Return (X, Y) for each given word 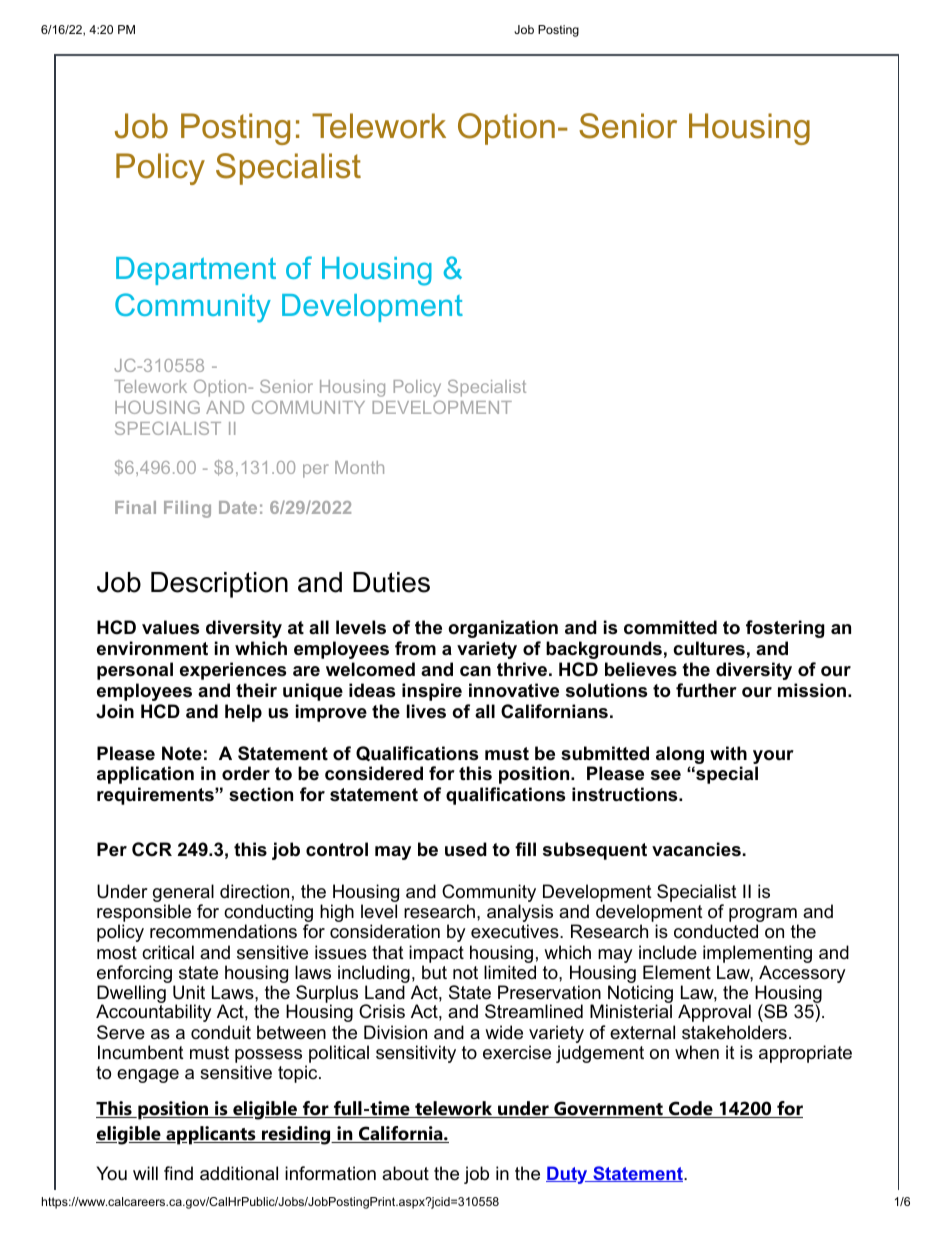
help (243, 713)
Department (196, 271)
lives (426, 711)
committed (670, 627)
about (405, 1173)
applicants (211, 1135)
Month (359, 467)
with (728, 753)
